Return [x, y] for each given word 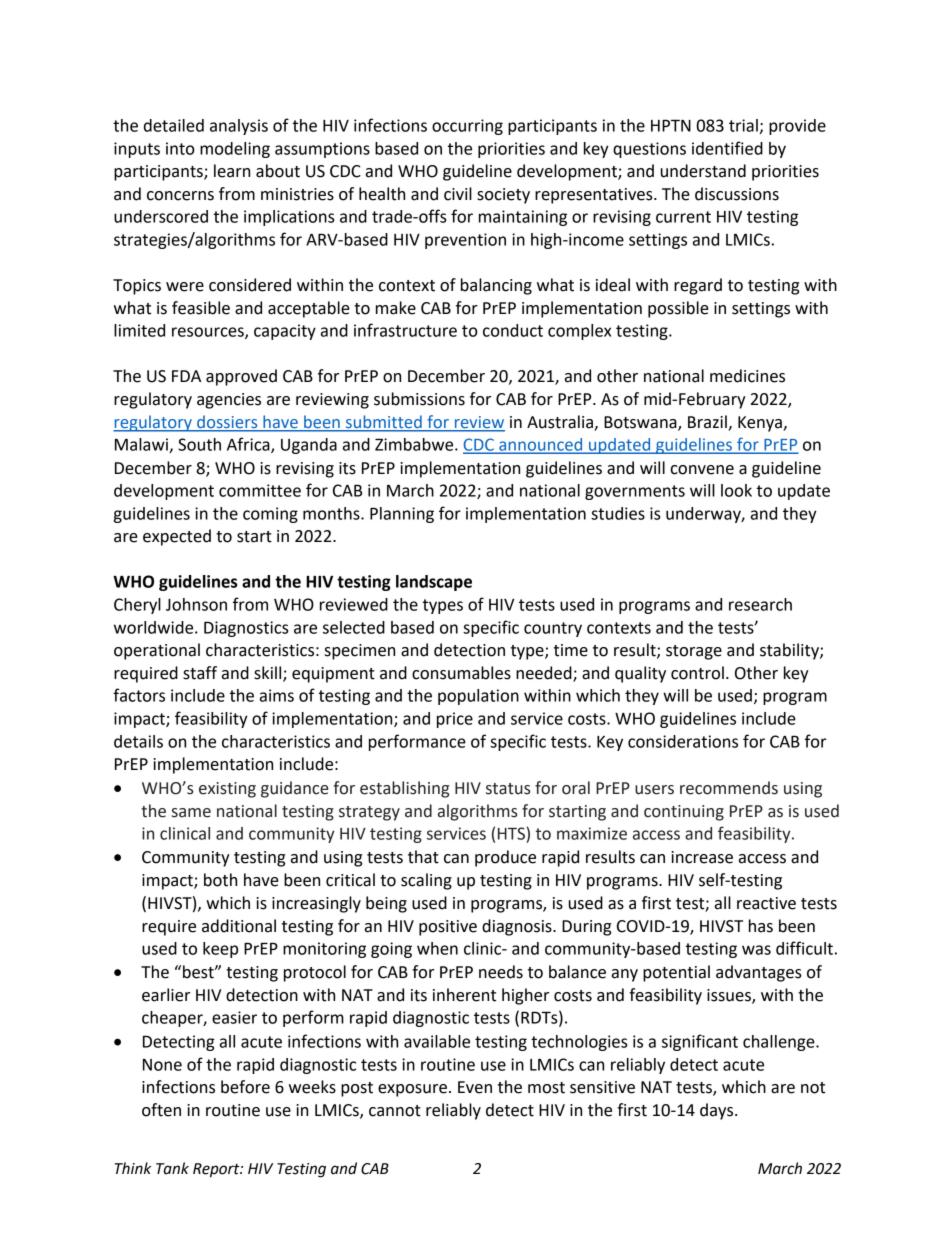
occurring [467, 127]
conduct [513, 330]
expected [177, 537]
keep [220, 950]
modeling [235, 150]
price [455, 720]
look [736, 490]
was [756, 950]
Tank [172, 1168]
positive [448, 928]
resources [209, 333]
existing [227, 790]
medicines [747, 376]
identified [727, 148]
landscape [434, 583]
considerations [683, 741]
